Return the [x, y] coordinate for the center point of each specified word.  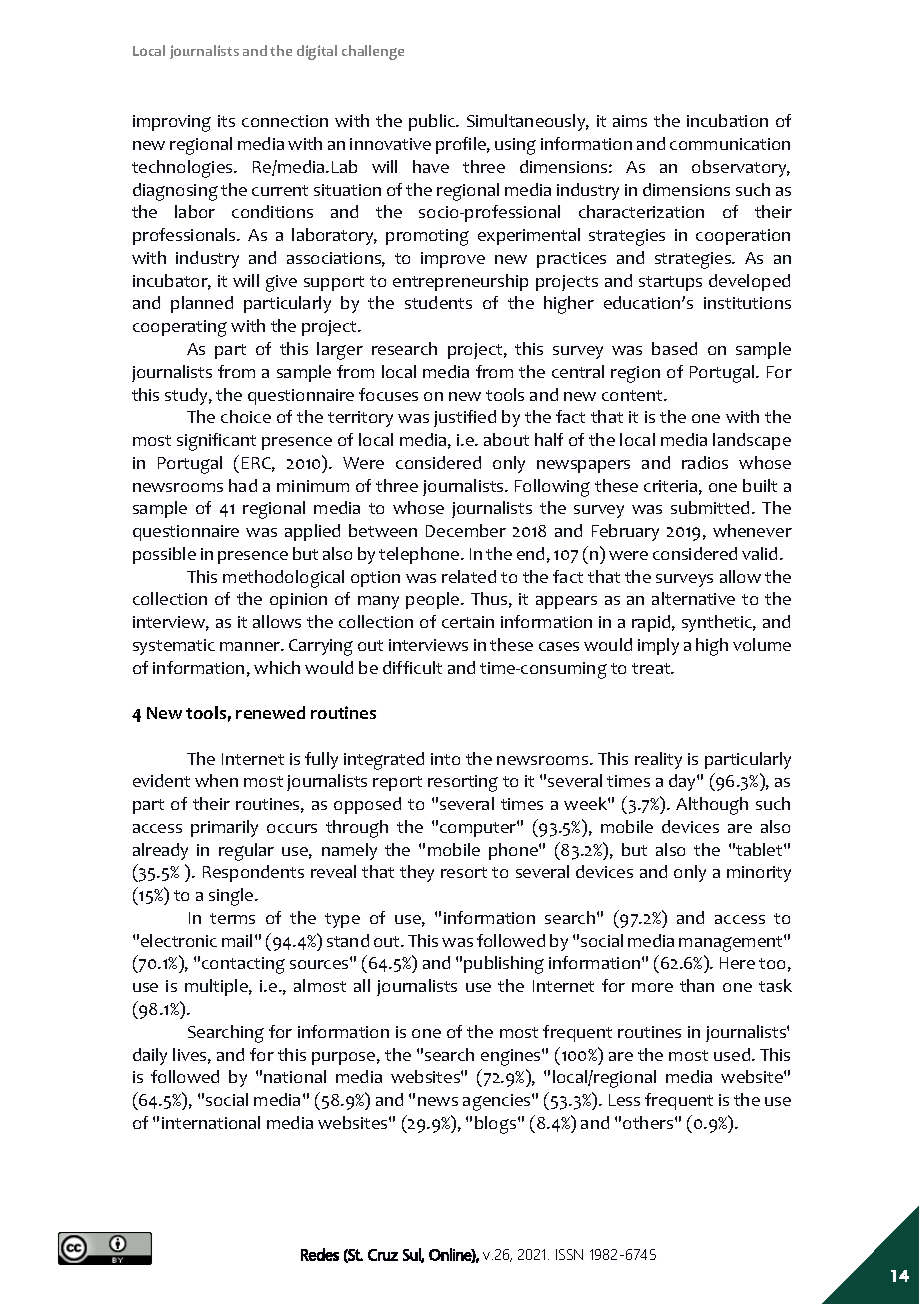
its [226, 121]
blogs [497, 1125]
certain [468, 622]
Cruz [383, 1255]
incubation [727, 120]
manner [251, 646]
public [433, 122]
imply [658, 646]
